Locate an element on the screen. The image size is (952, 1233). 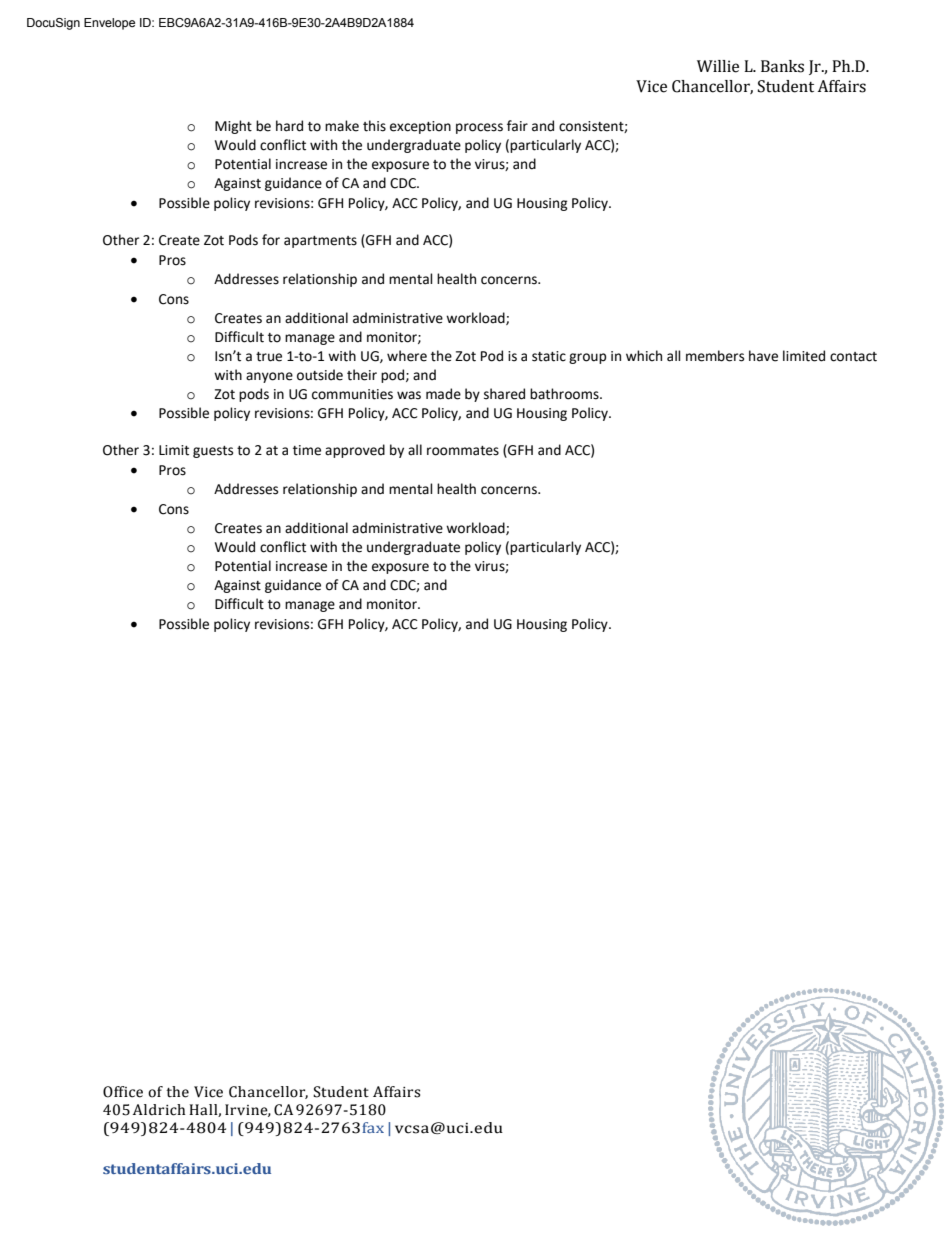
anyone is located at coordinates (269, 377).
